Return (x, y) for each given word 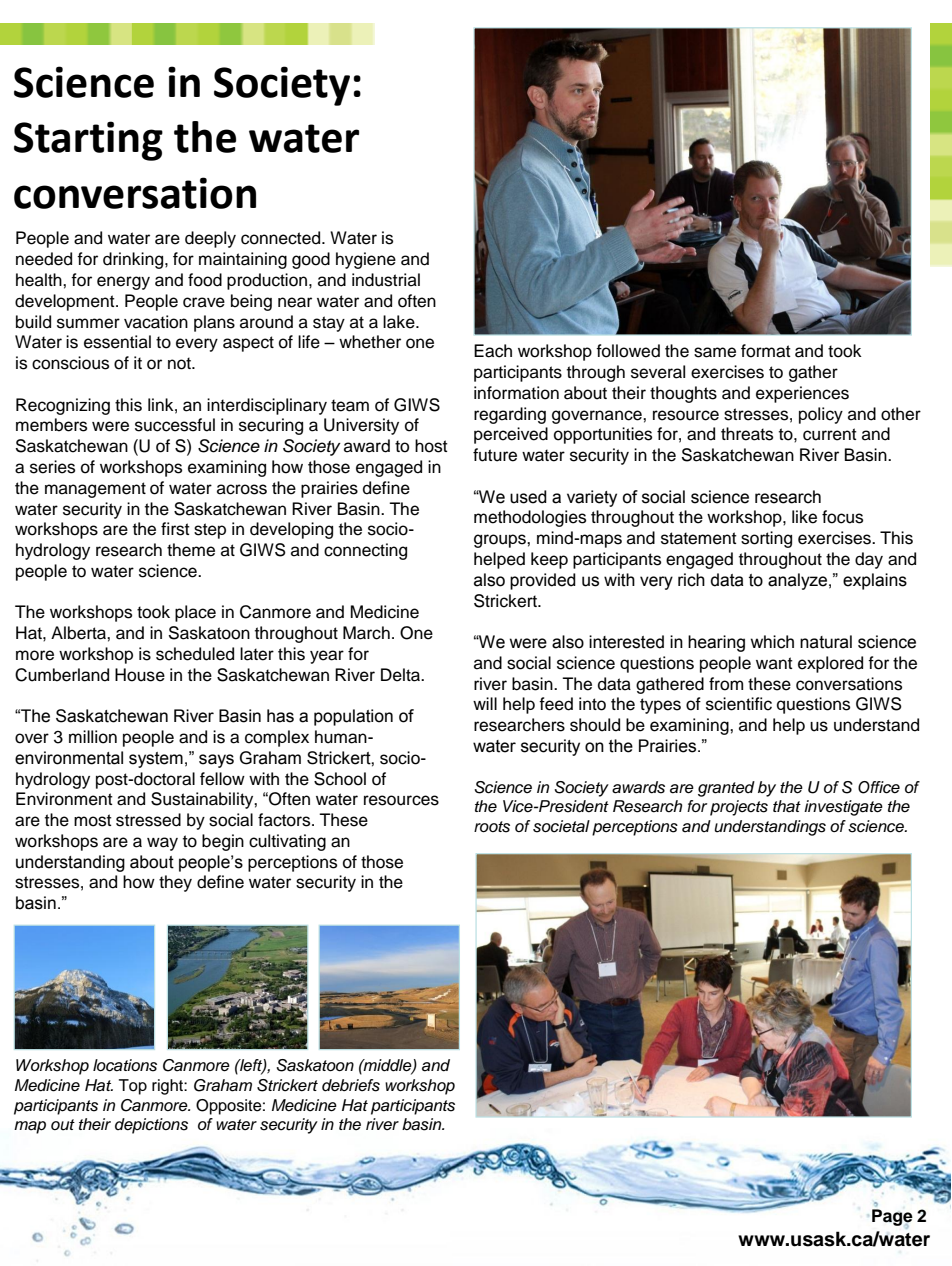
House (140, 675)
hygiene (366, 260)
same (715, 352)
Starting (88, 141)
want (774, 663)
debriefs (351, 1085)
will (485, 703)
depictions (151, 1126)
